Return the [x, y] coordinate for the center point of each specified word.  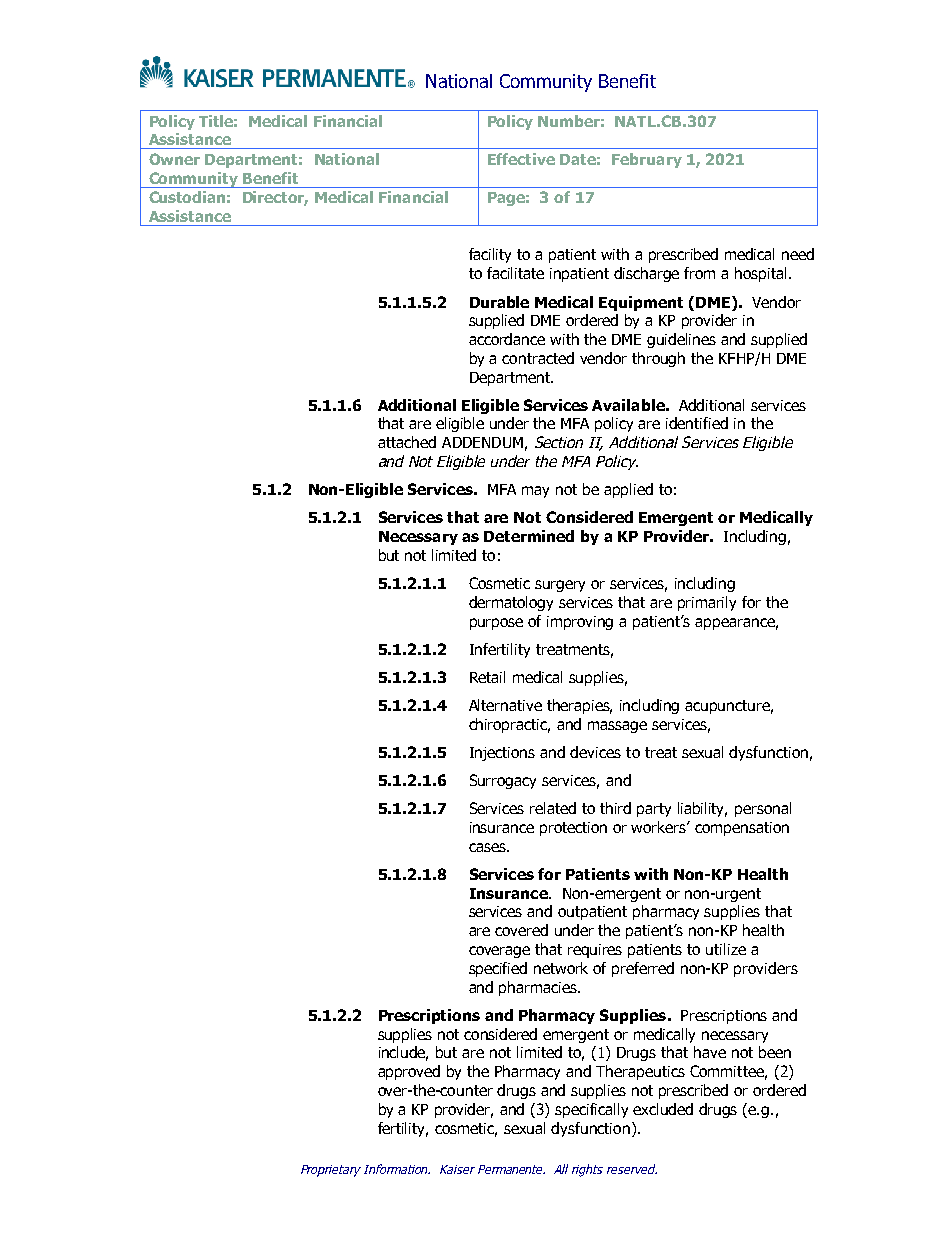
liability [702, 809]
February [647, 160]
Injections [502, 754]
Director [275, 198]
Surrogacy [503, 781]
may [535, 492]
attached [407, 442]
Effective [521, 159]
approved [409, 1072]
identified [697, 423]
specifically [591, 1110]
